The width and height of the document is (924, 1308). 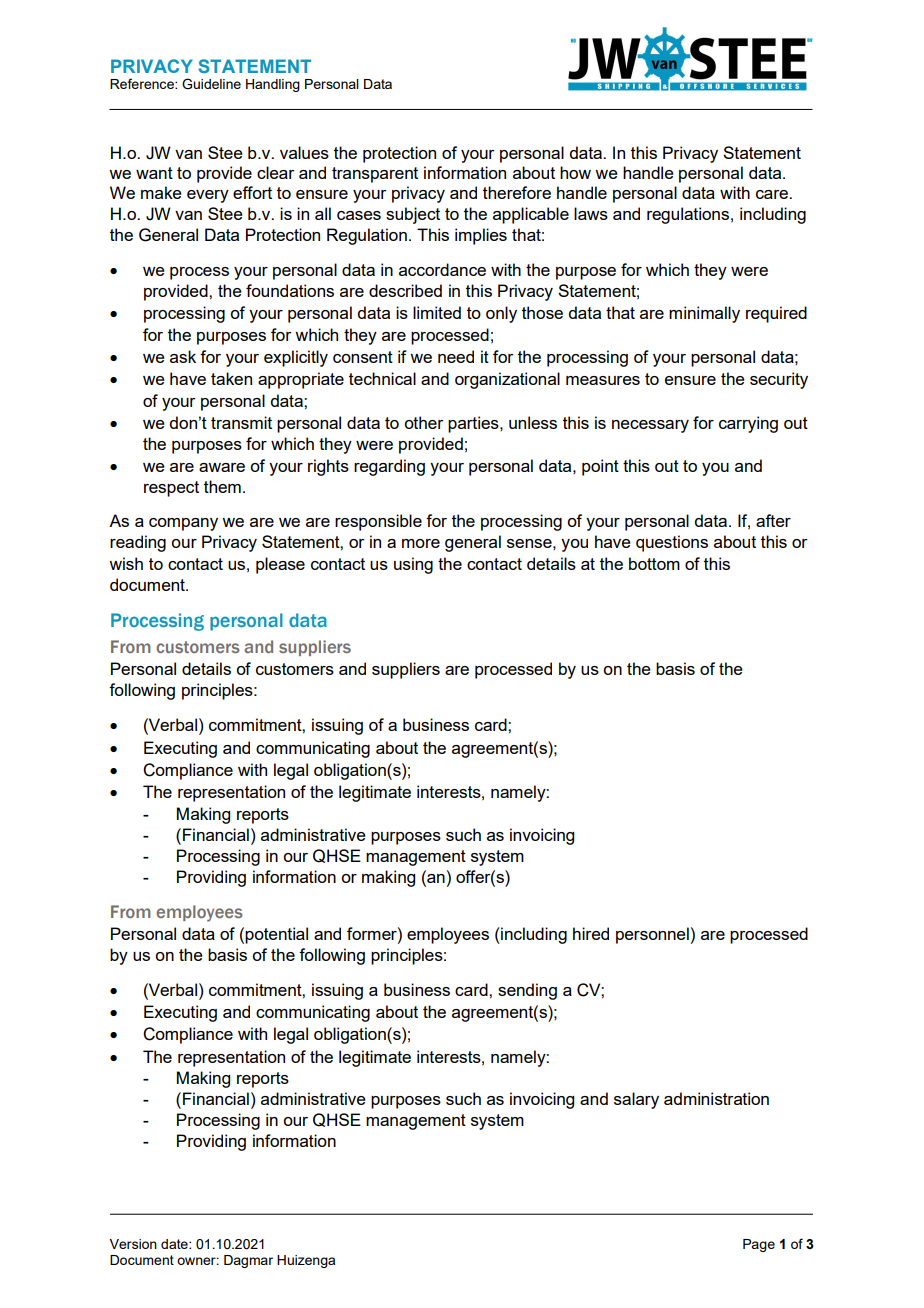 What do you see at coordinates (672, 543) in the document?
I see `questions` at bounding box center [672, 543].
